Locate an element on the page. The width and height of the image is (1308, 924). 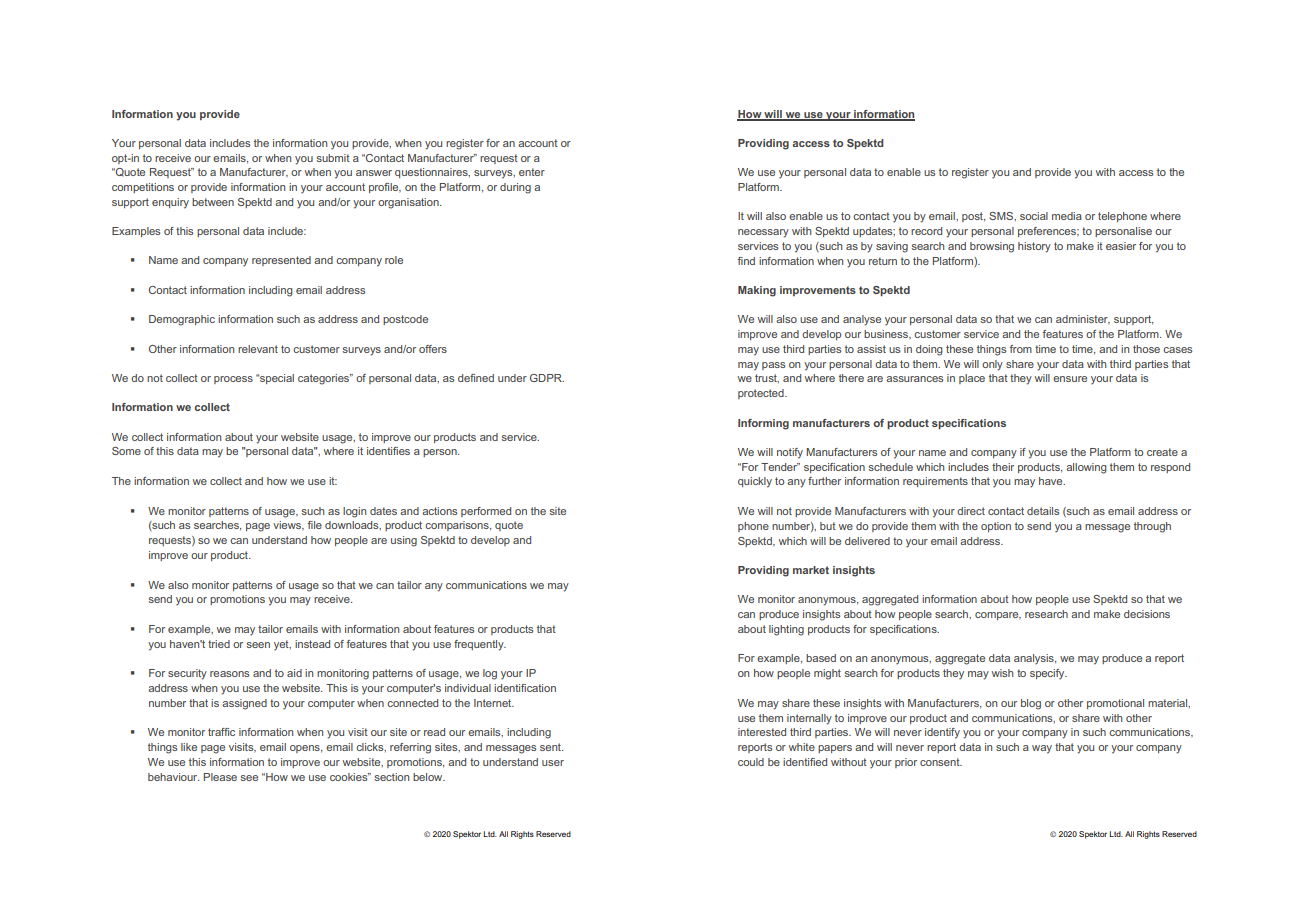
between is located at coordinates (213, 202).
